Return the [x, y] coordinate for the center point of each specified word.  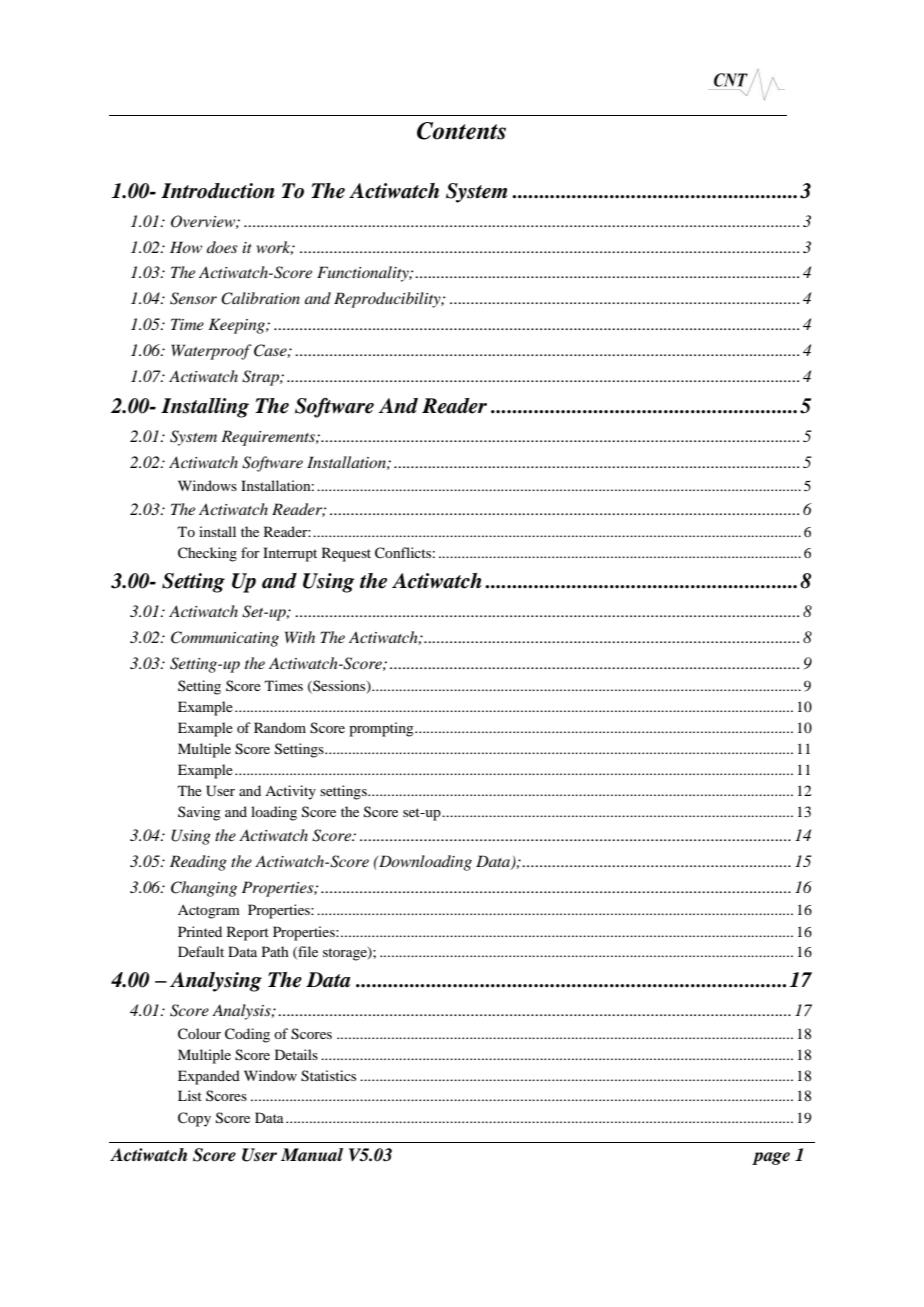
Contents [461, 131]
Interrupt [290, 554]
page [771, 1158]
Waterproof [211, 352]
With [300, 637]
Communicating [225, 639]
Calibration [260, 298]
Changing [204, 889]
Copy [194, 1119]
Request [346, 554]
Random [280, 727]
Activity [290, 792]
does [222, 247]
